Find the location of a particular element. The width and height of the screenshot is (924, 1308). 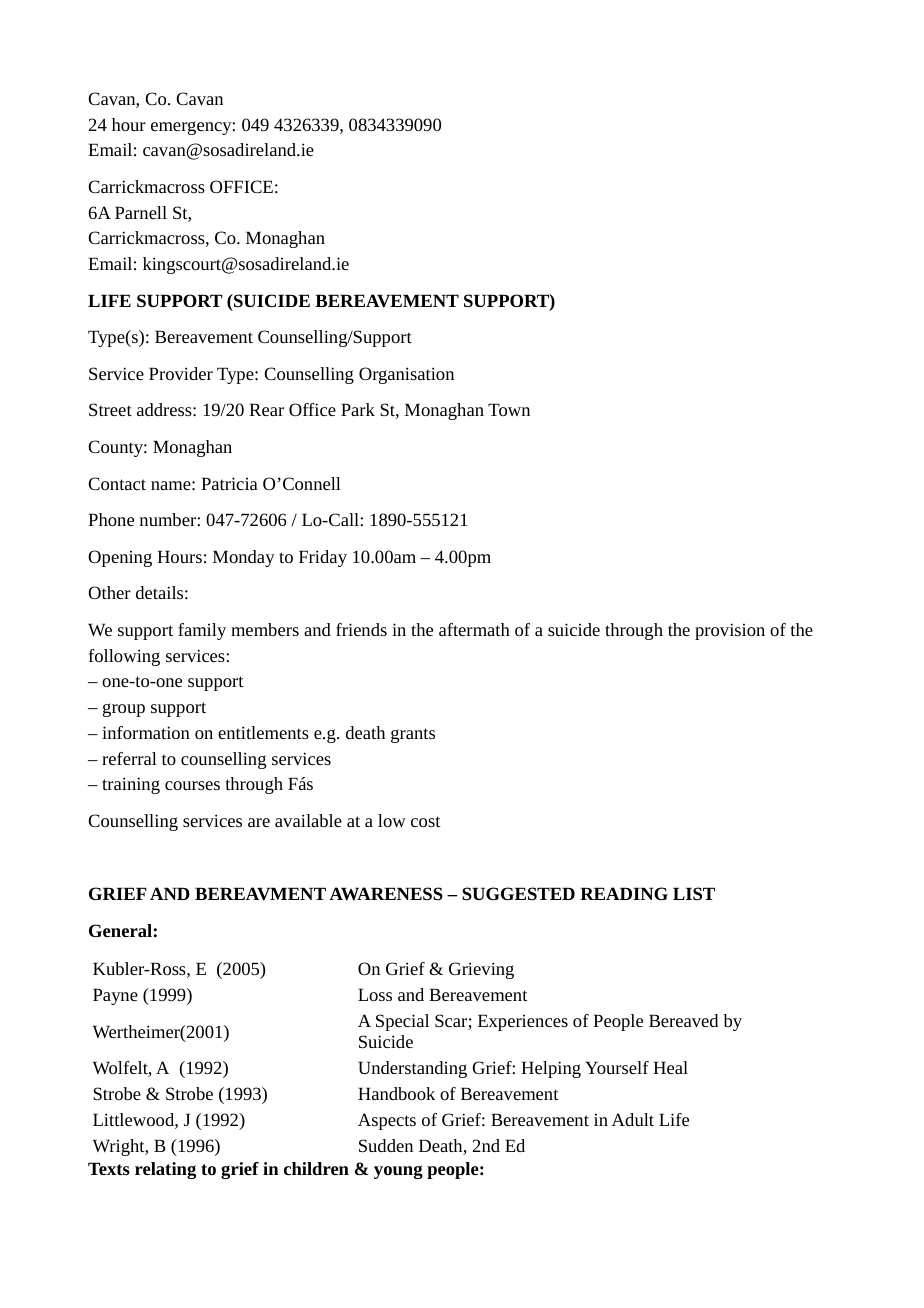

relating is located at coordinates (165, 1170).
